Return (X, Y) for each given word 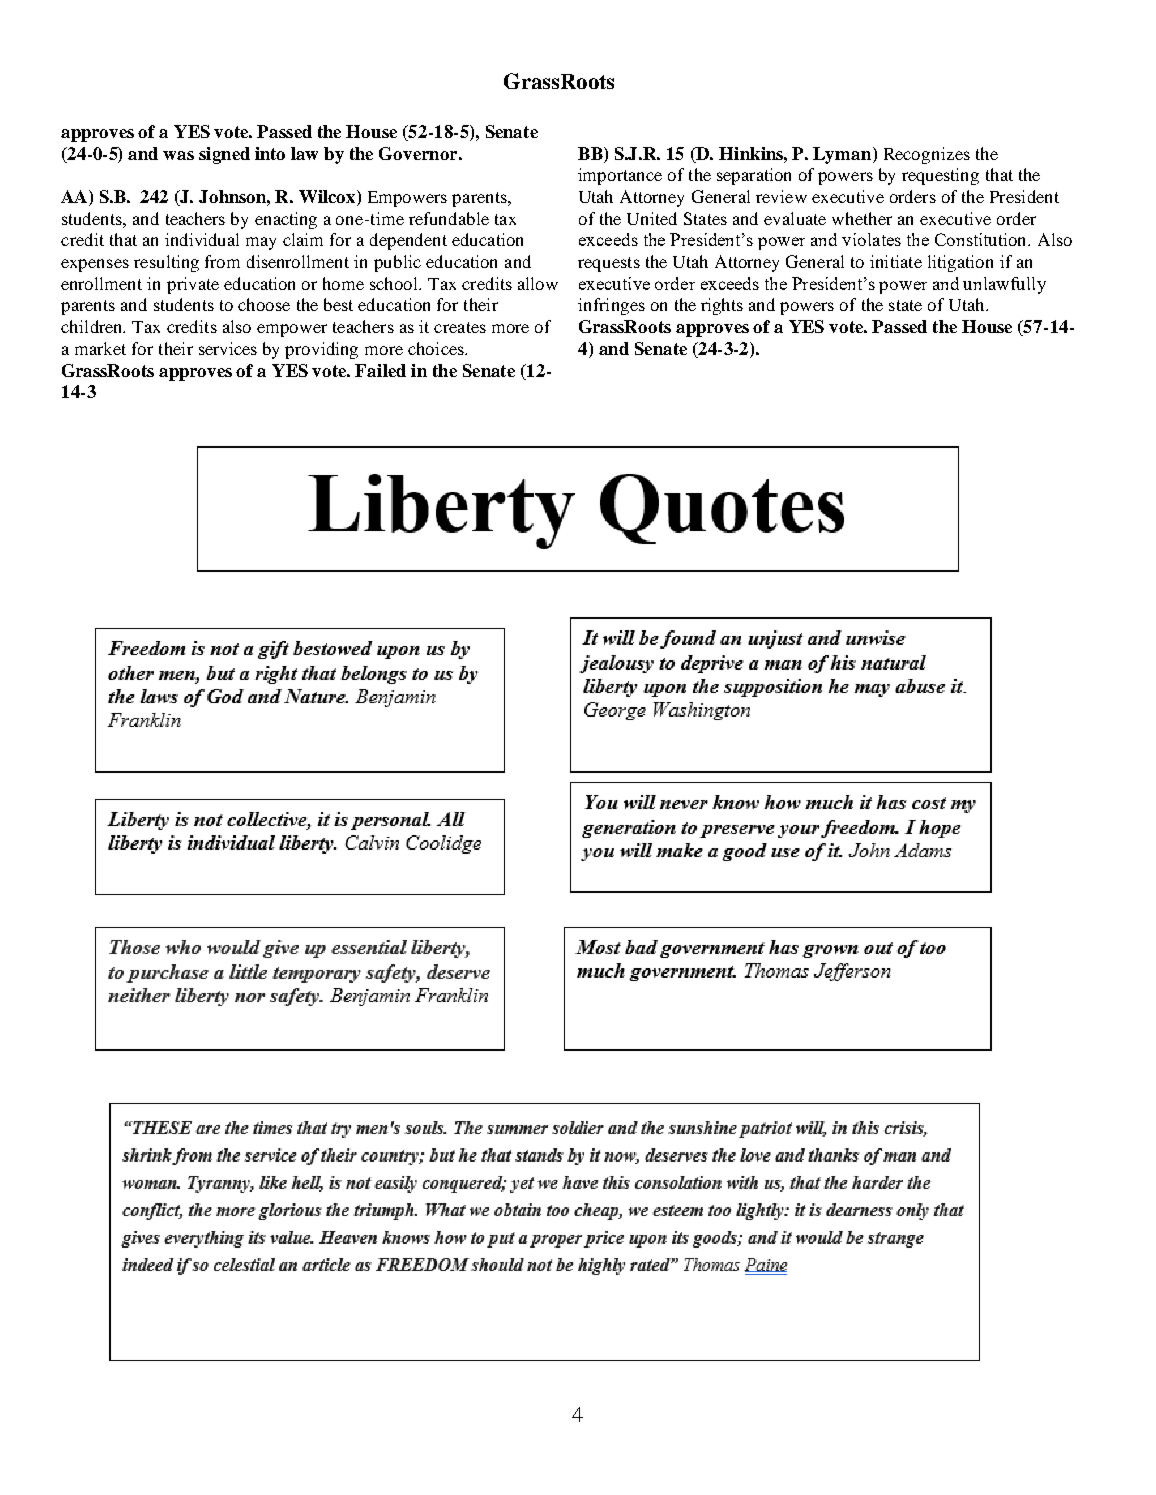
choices (437, 348)
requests (609, 264)
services (228, 348)
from (222, 261)
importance (620, 176)
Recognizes (927, 155)
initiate (896, 261)
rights (722, 306)
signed (224, 155)
